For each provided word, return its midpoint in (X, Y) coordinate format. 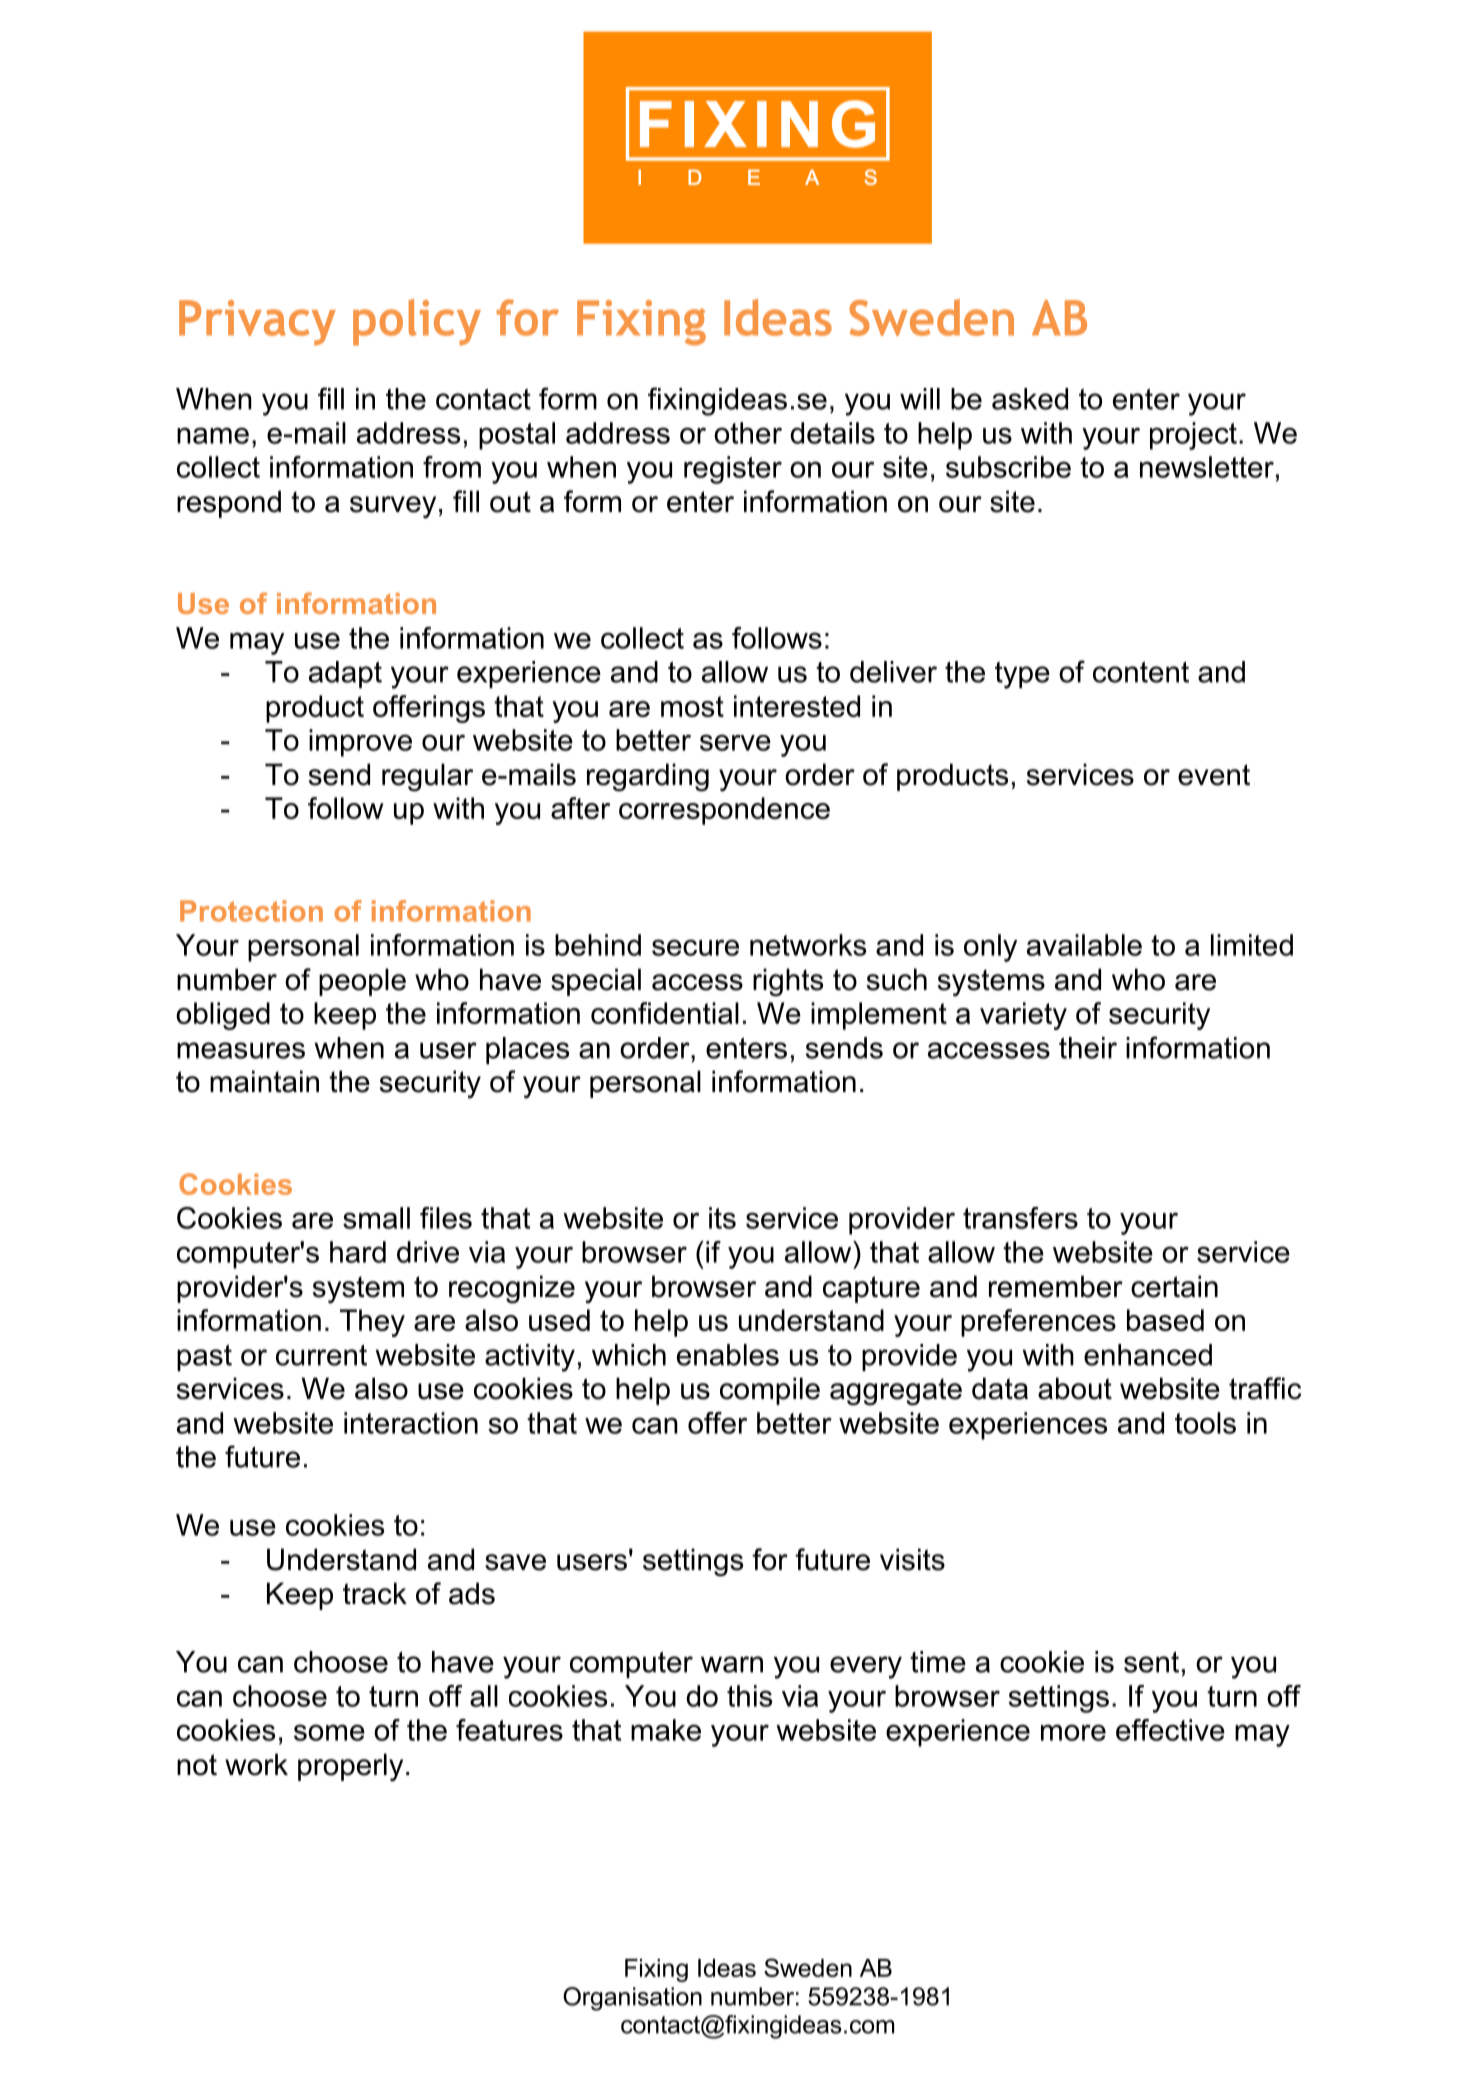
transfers (1020, 1218)
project (1193, 436)
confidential (665, 1013)
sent (1151, 1662)
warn (732, 1664)
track (375, 1593)
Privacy (257, 323)
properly (350, 1767)
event (1214, 775)
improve (360, 743)
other (748, 433)
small (376, 1218)
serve (735, 742)
